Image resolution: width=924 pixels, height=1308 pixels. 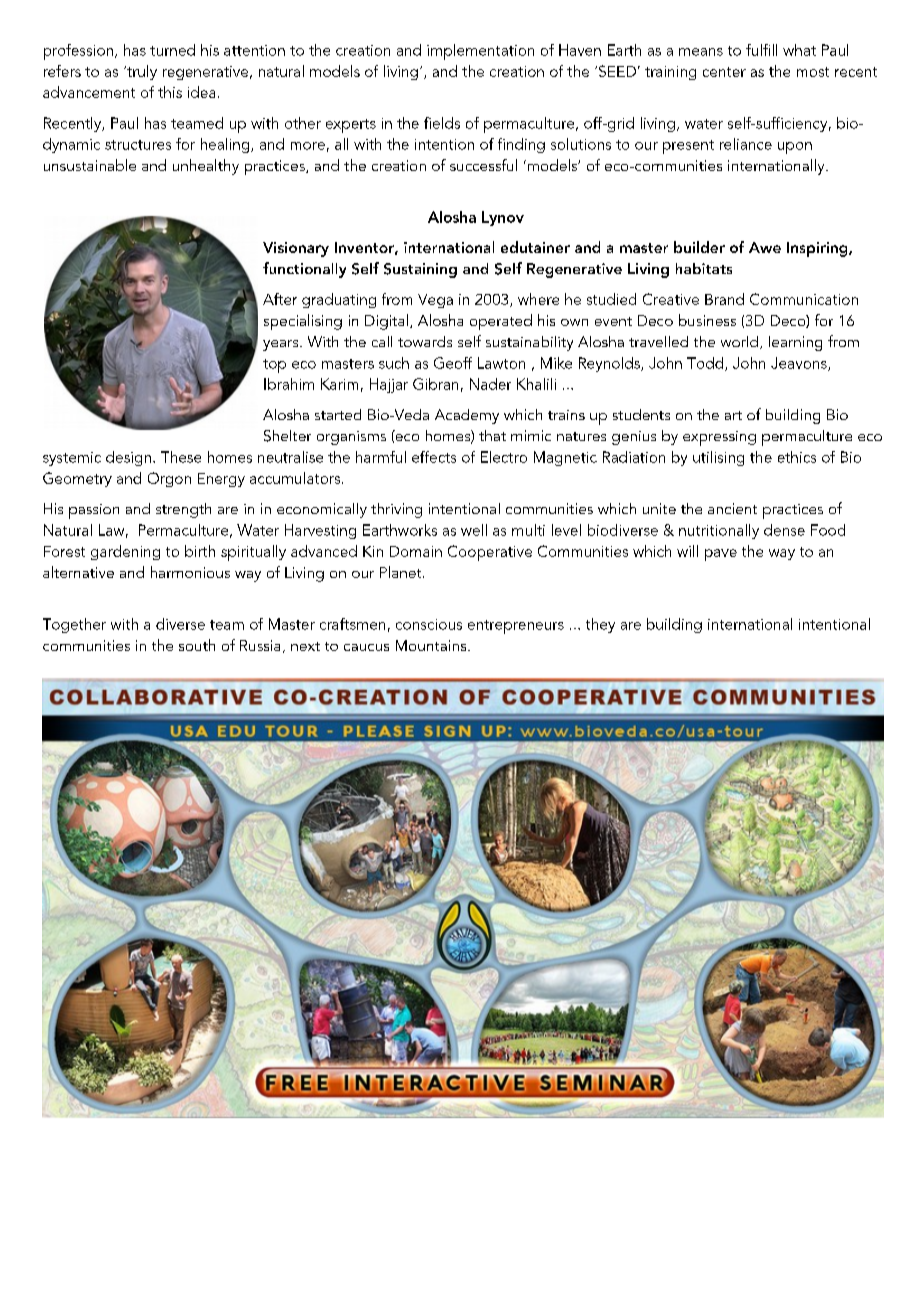 I want to click on south, so click(x=197, y=645).
